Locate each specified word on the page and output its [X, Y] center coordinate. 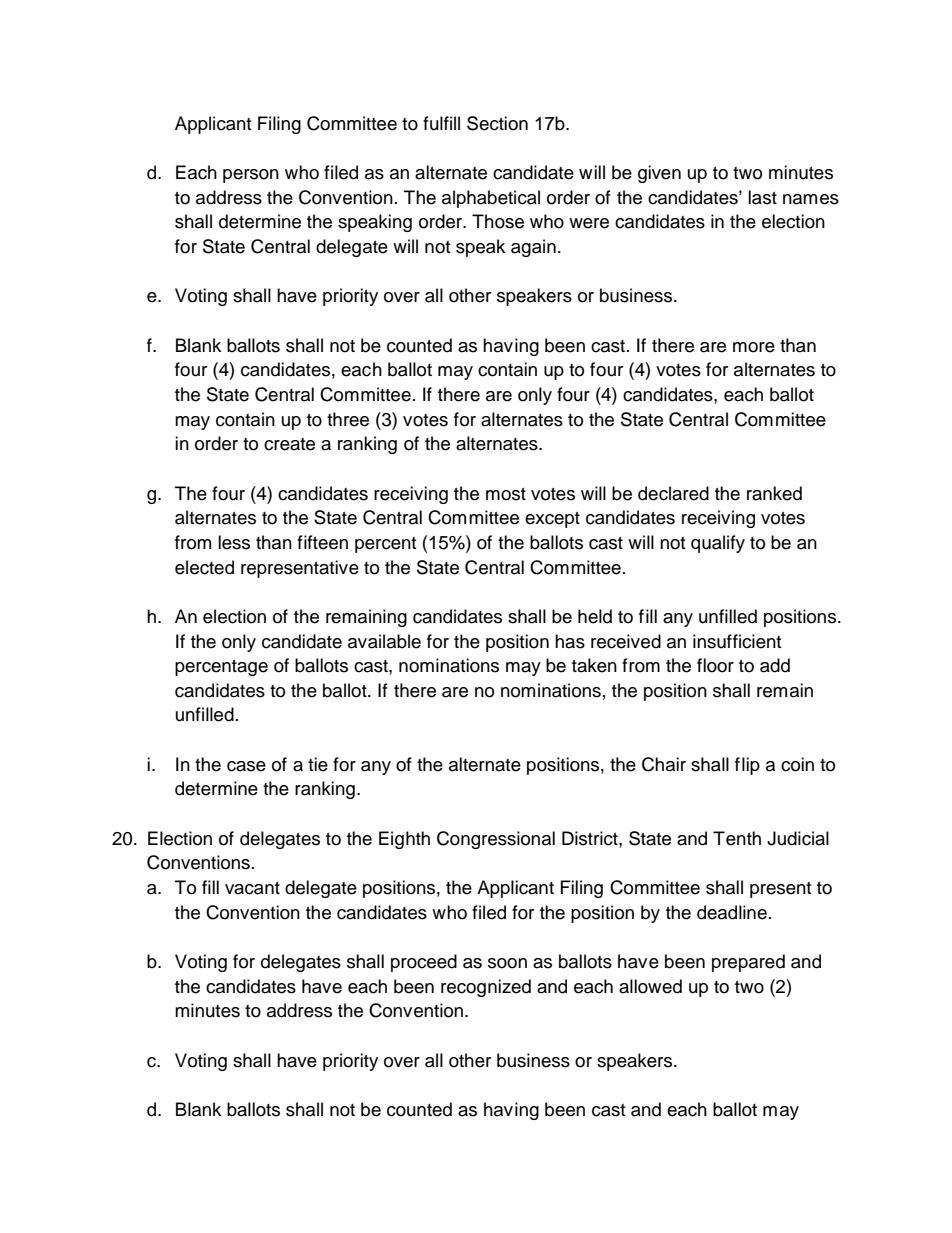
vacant [252, 888]
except [552, 520]
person [251, 176]
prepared [748, 963]
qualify [718, 544]
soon [507, 963]
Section [497, 123]
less [234, 542]
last [762, 197]
